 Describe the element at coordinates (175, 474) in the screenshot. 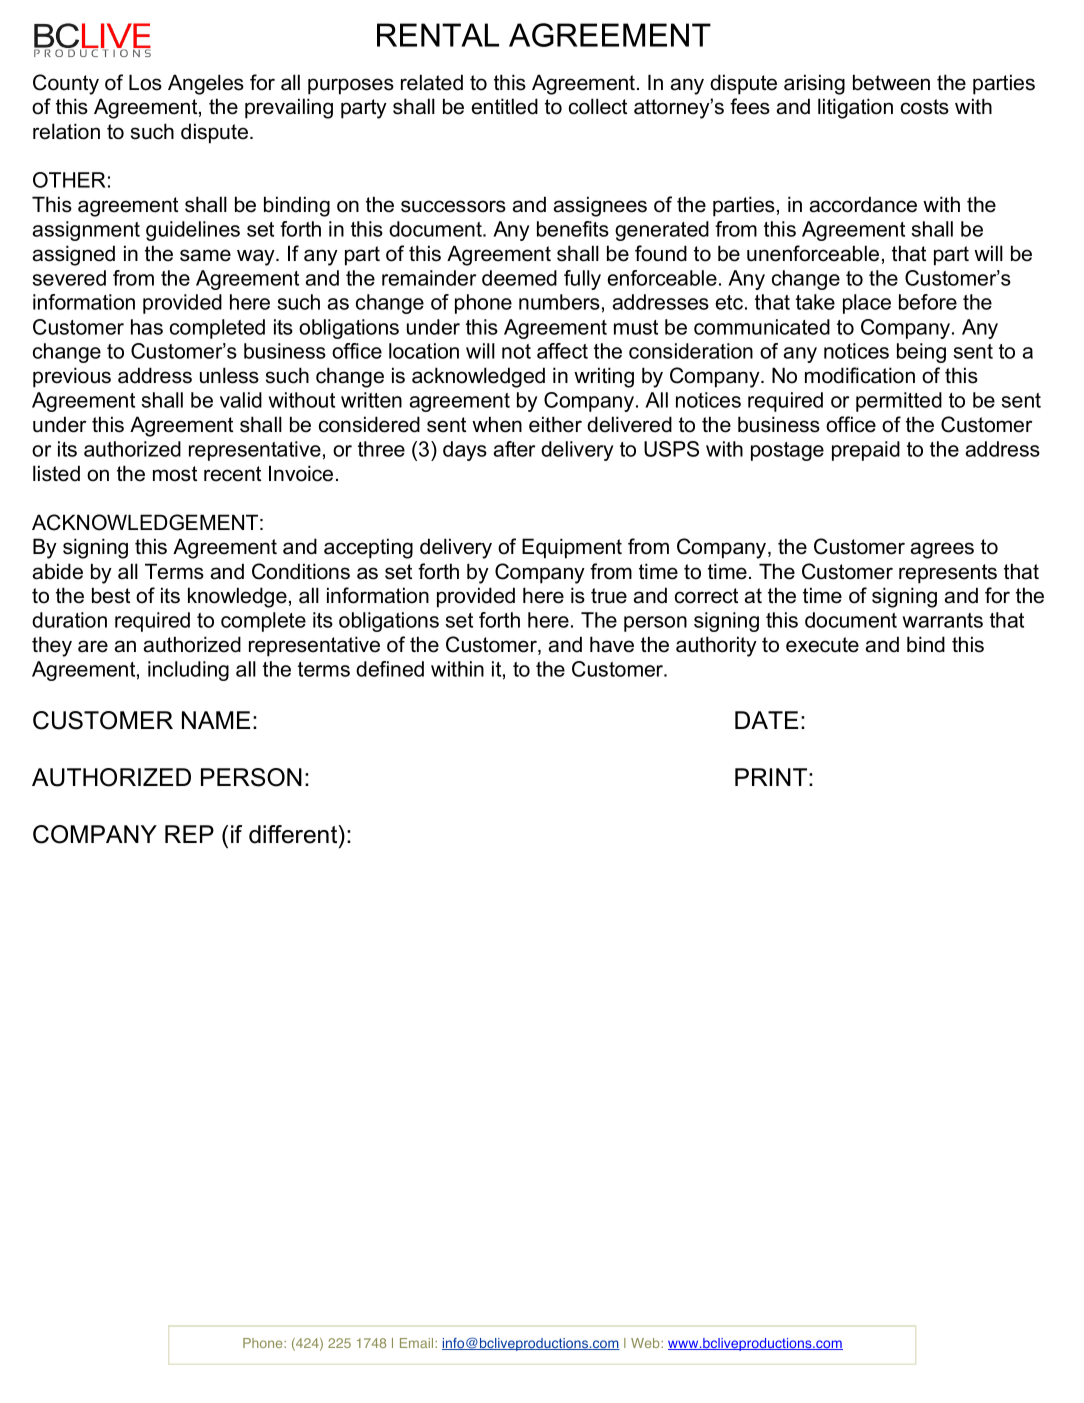

I see `most` at that location.
